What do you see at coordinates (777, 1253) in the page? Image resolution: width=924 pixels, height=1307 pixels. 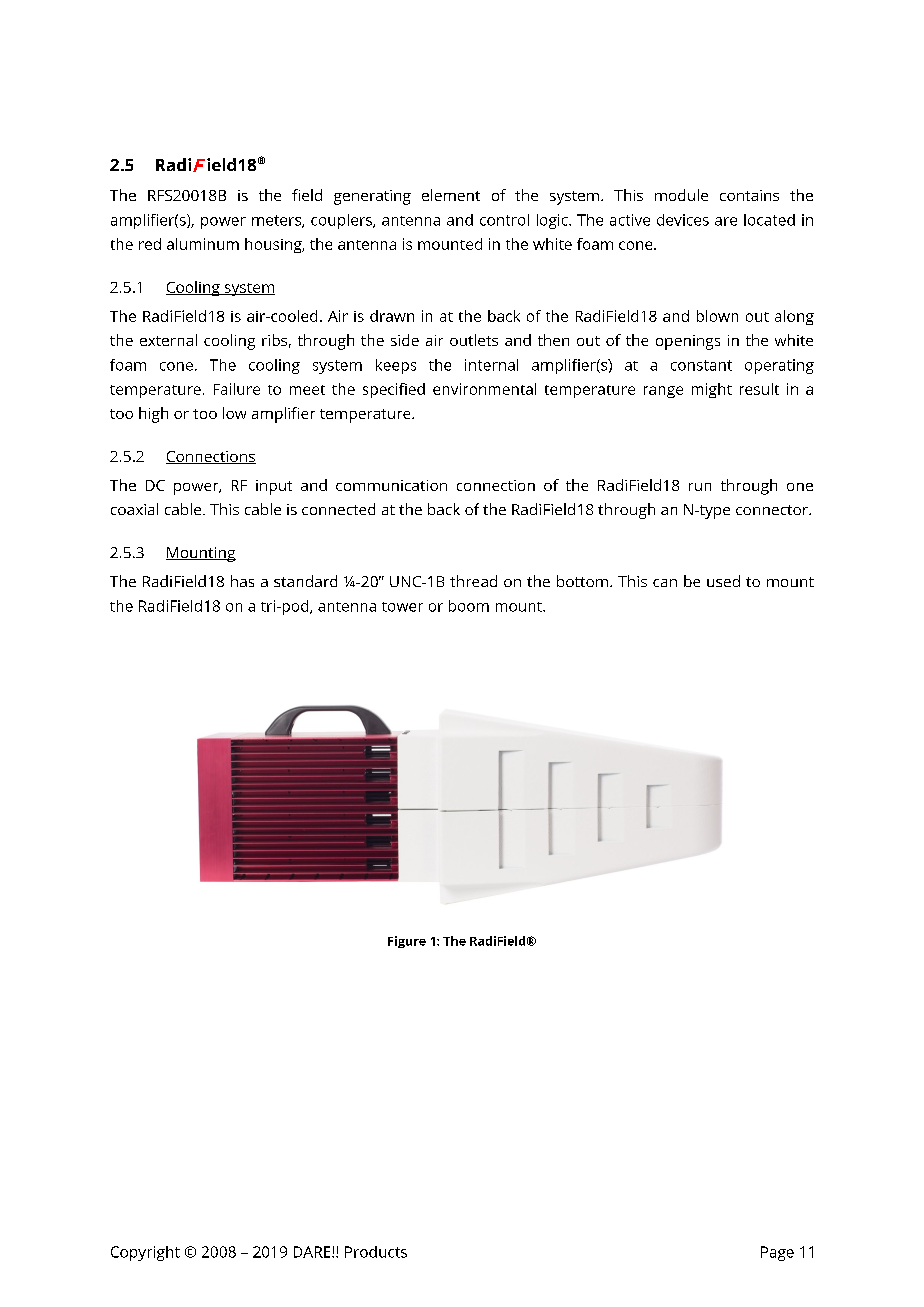 I see `Page` at bounding box center [777, 1253].
